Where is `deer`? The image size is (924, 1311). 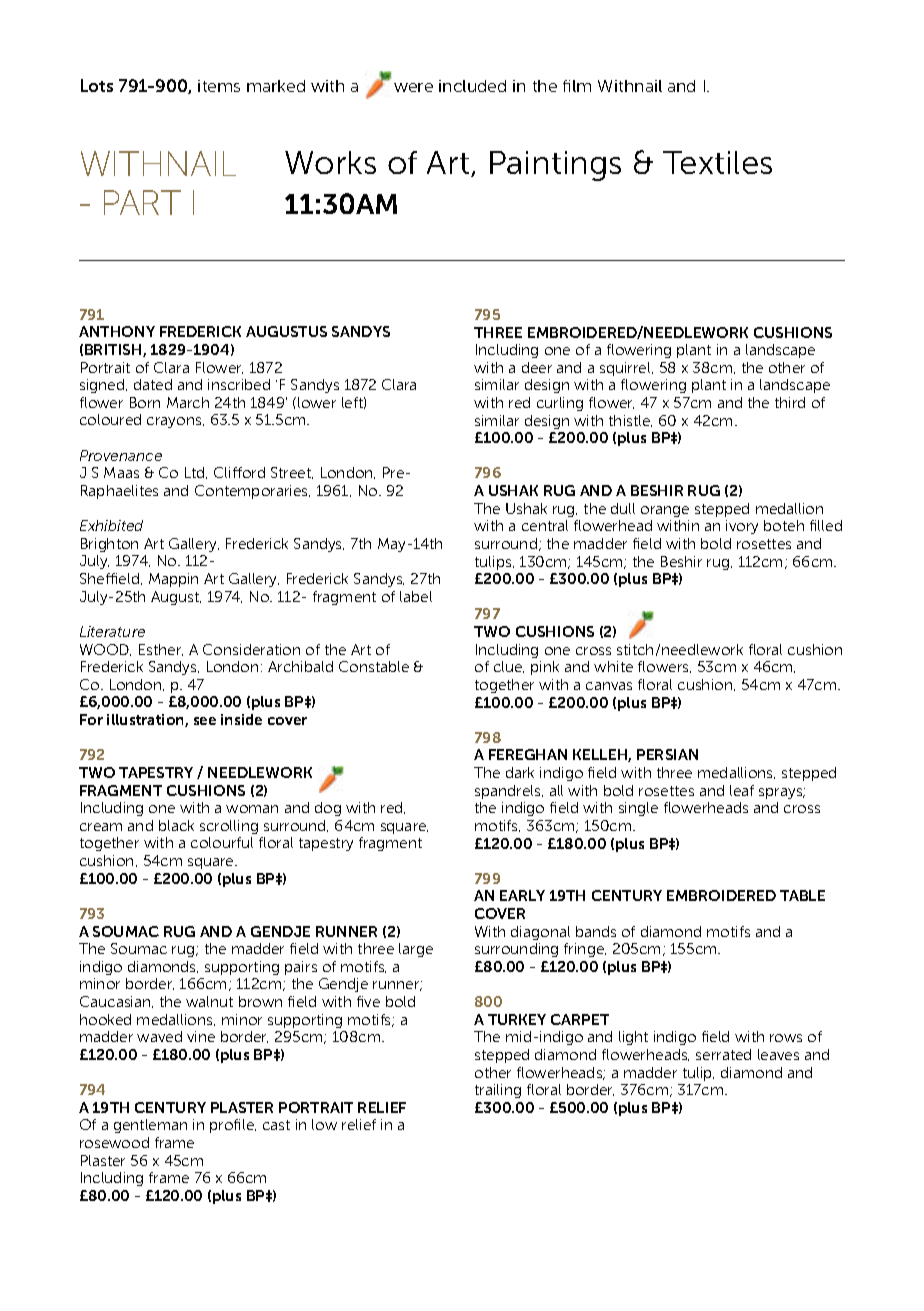 deer is located at coordinates (537, 367).
